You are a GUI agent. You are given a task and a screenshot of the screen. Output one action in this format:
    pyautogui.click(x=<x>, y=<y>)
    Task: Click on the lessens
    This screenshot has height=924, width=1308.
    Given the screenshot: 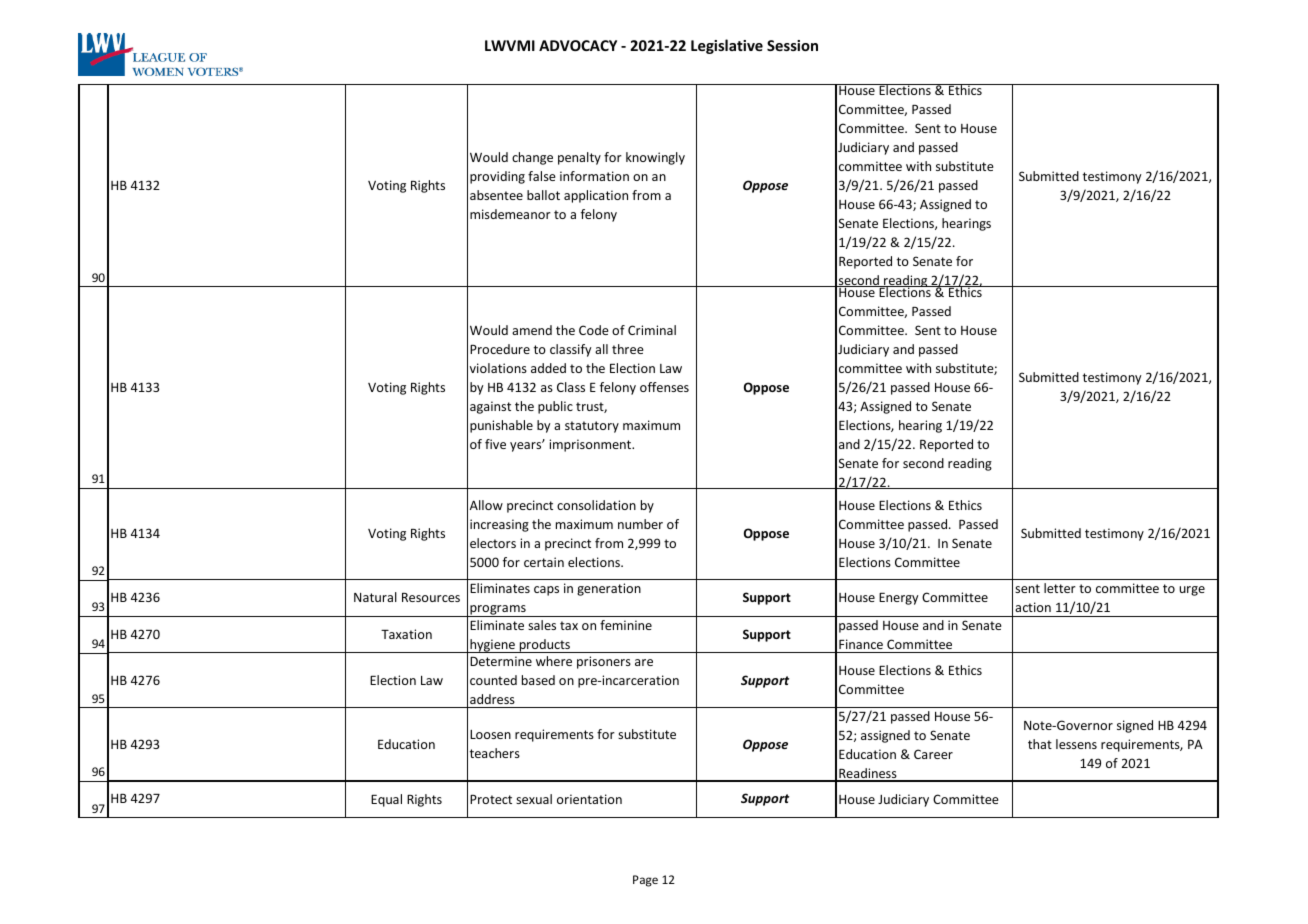 What is the action you would take?
    pyautogui.click(x=1076, y=744)
